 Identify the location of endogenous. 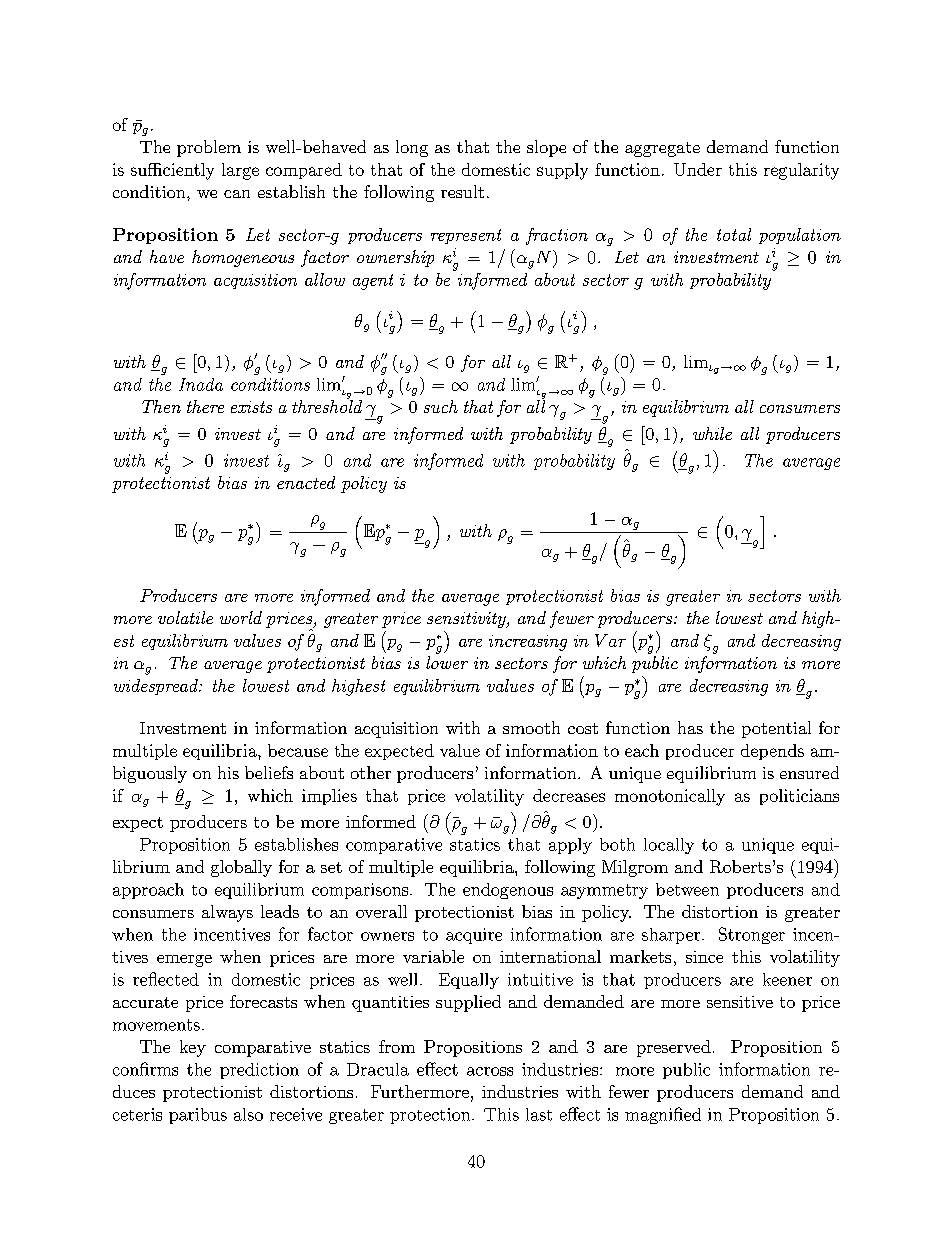
(508, 891).
